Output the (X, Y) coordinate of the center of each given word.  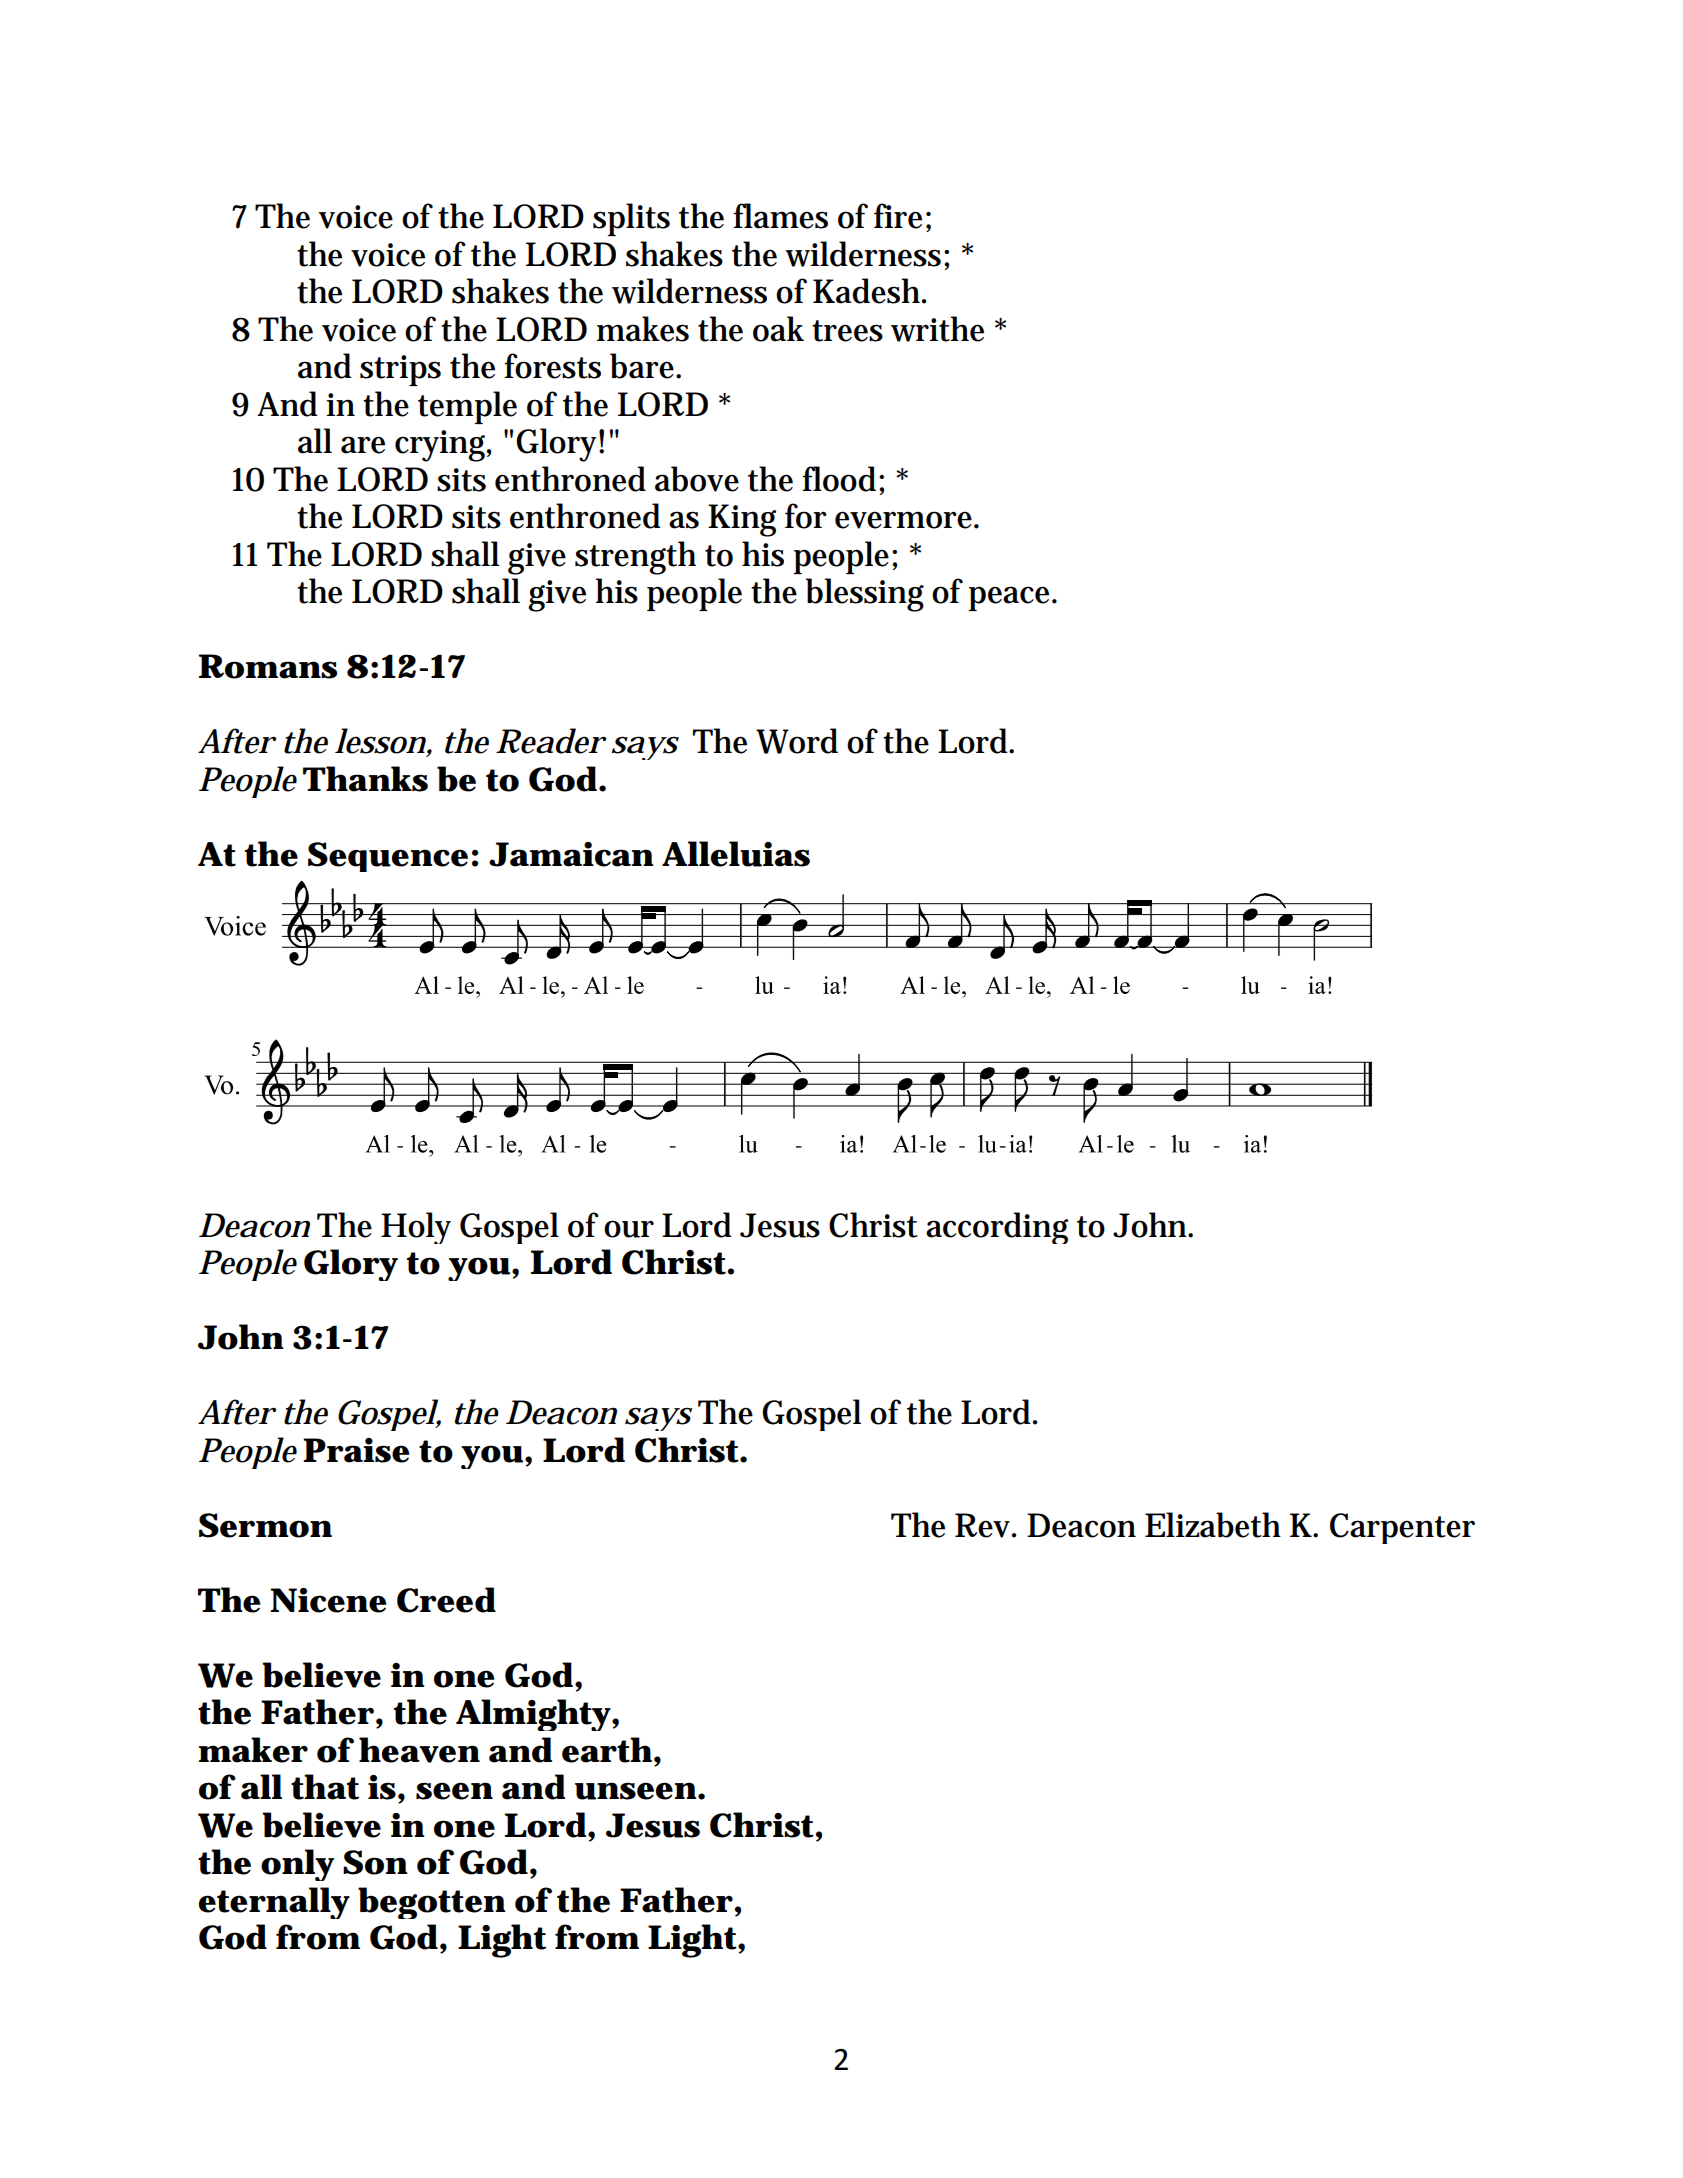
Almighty (533, 1715)
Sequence (388, 857)
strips (400, 370)
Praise (356, 1450)
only (297, 1865)
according (997, 1228)
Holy (416, 1228)
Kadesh (866, 291)
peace (1008, 598)
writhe (937, 329)
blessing (865, 595)
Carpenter (1402, 1528)
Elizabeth (1213, 1525)
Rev (982, 1525)
